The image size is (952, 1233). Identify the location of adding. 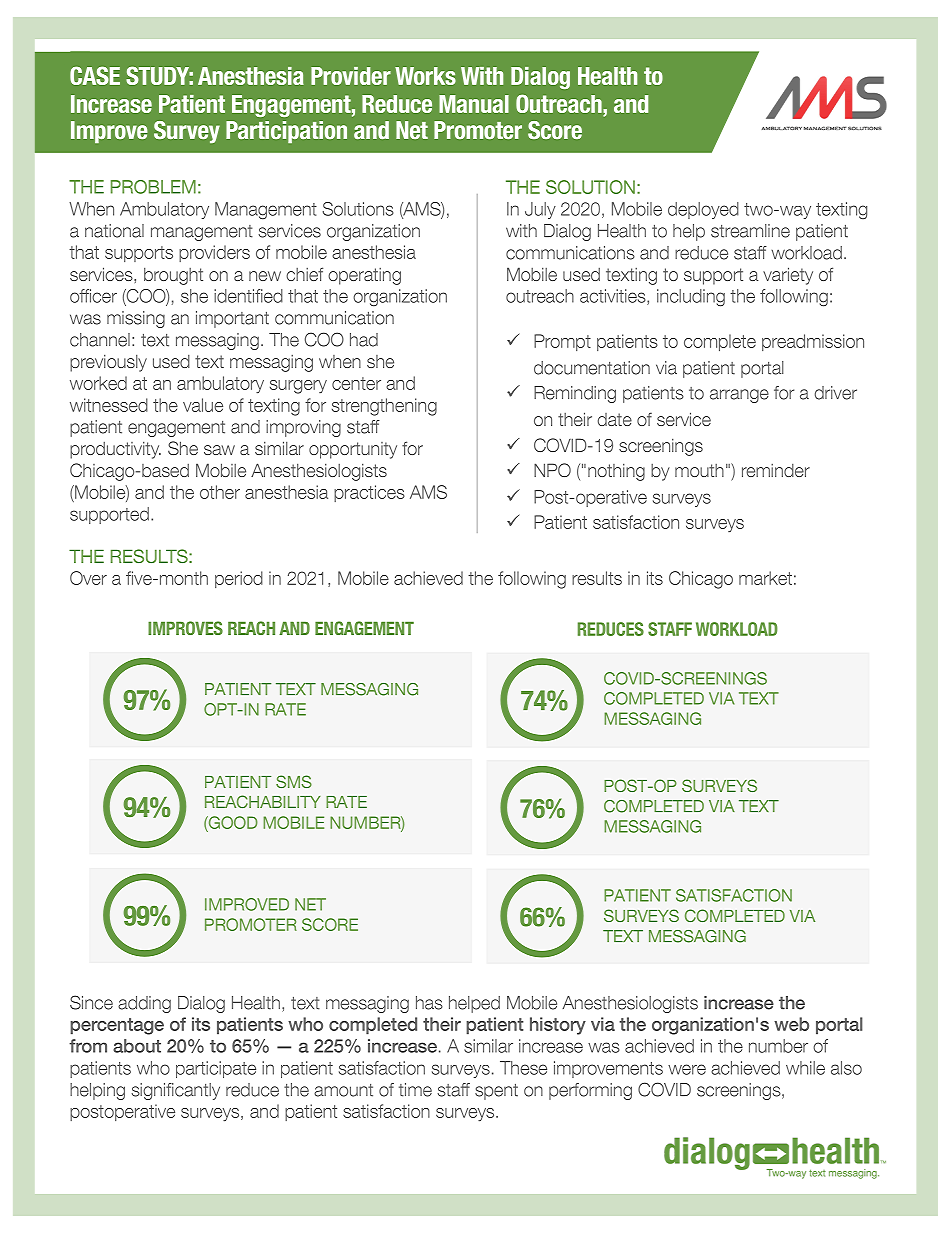
(144, 1004).
